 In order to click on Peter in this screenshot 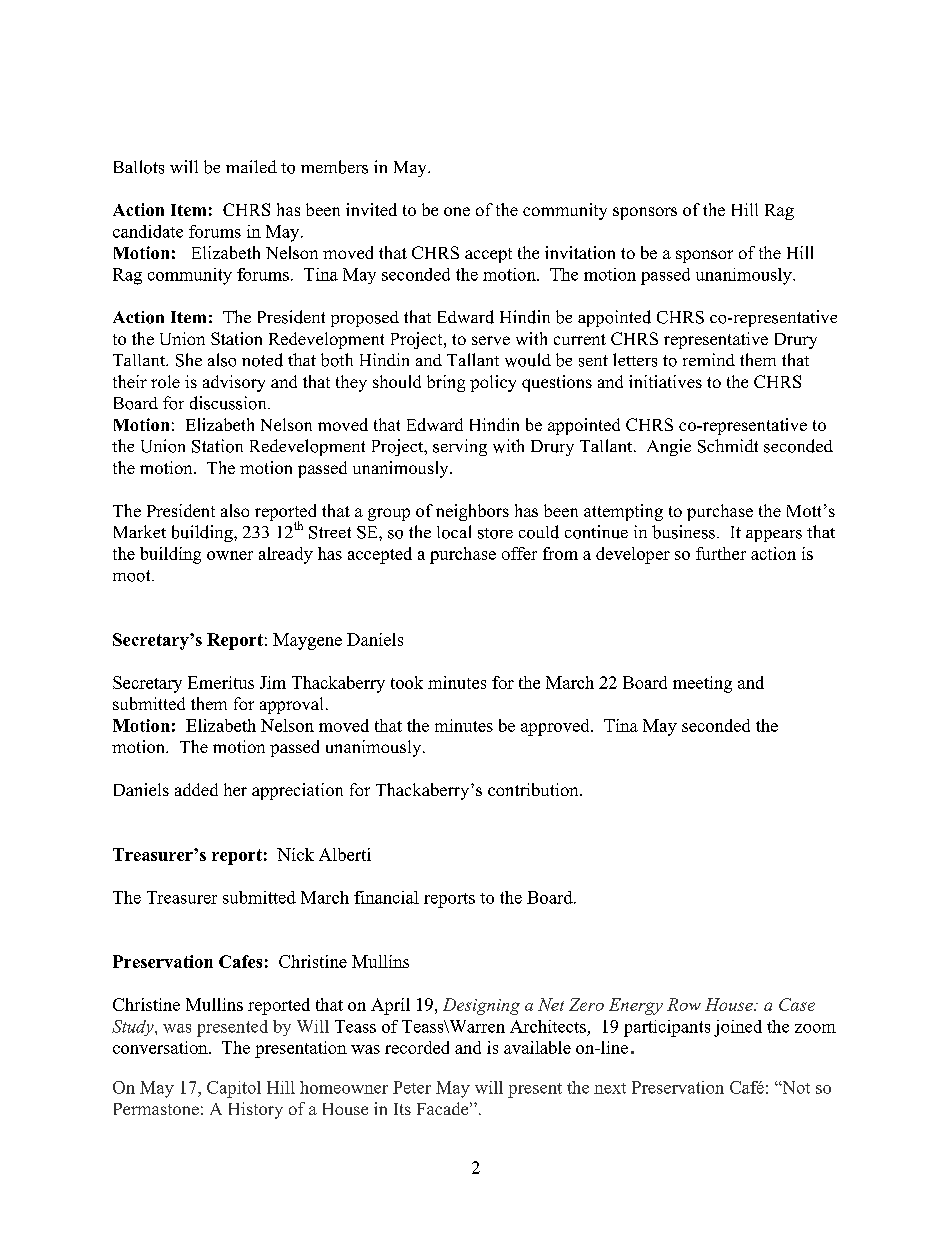, I will do `click(412, 1087)`.
